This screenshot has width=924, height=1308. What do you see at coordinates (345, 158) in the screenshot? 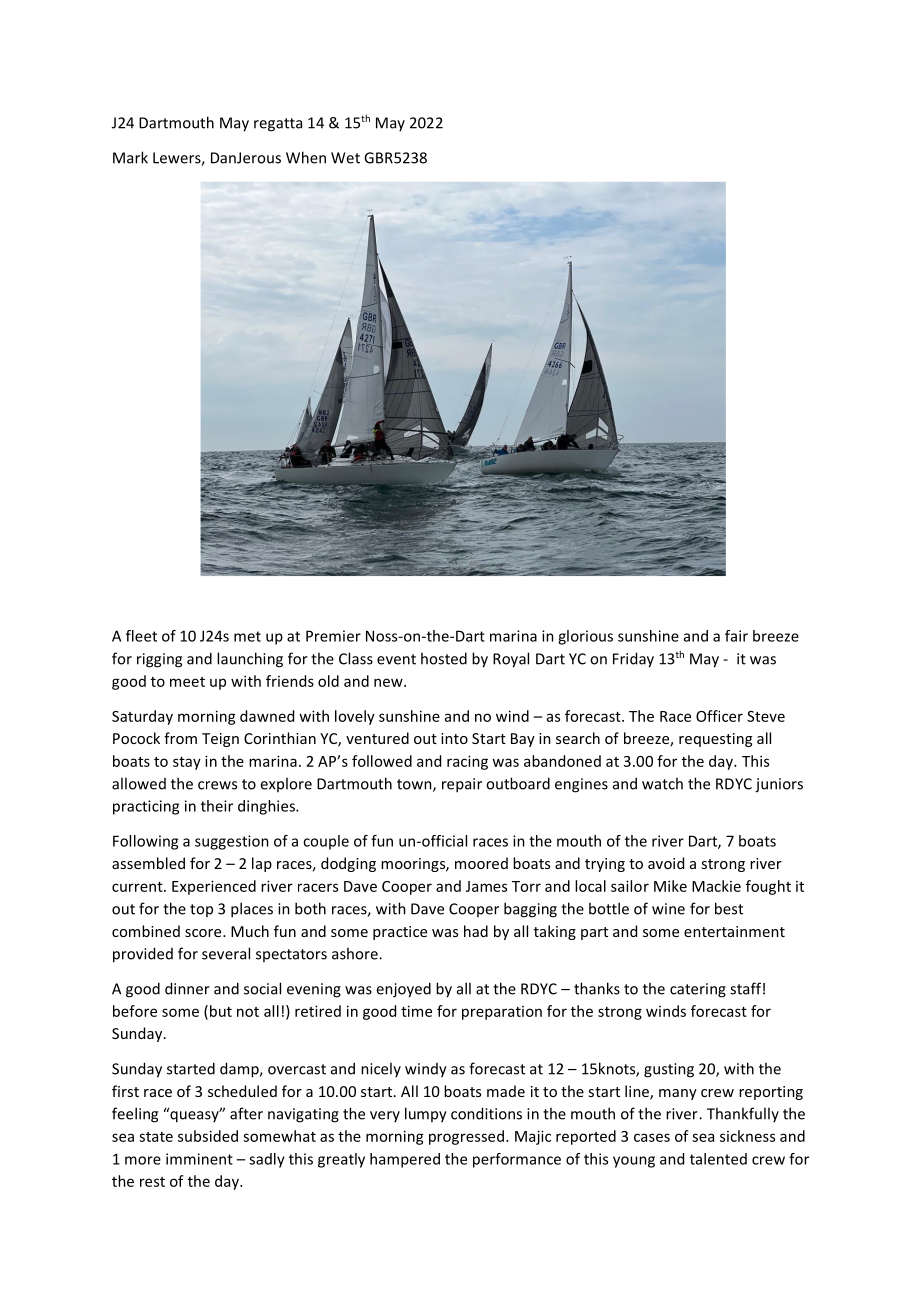
I see `Wet` at bounding box center [345, 158].
